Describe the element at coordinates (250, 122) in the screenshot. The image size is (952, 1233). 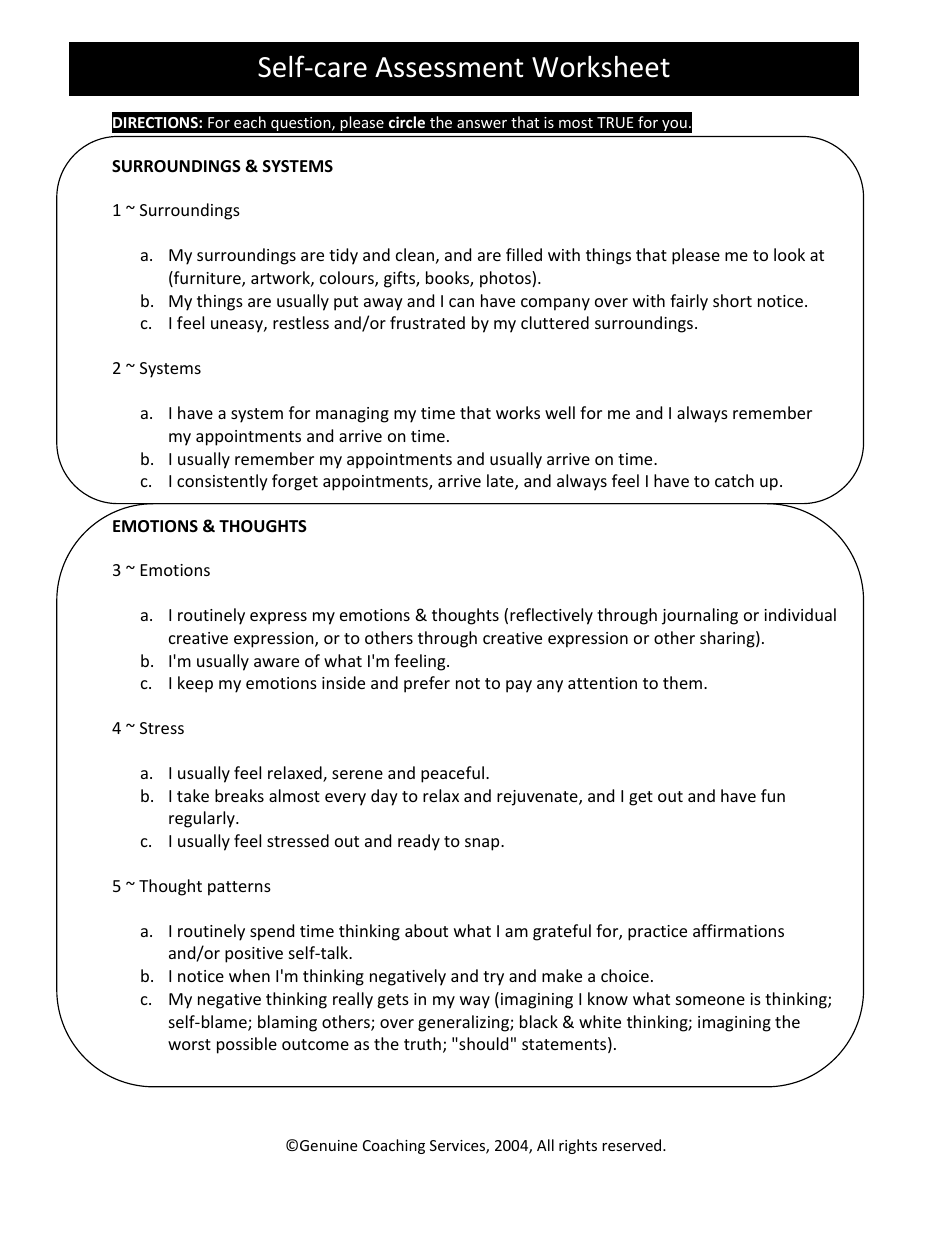
I see `each` at that location.
